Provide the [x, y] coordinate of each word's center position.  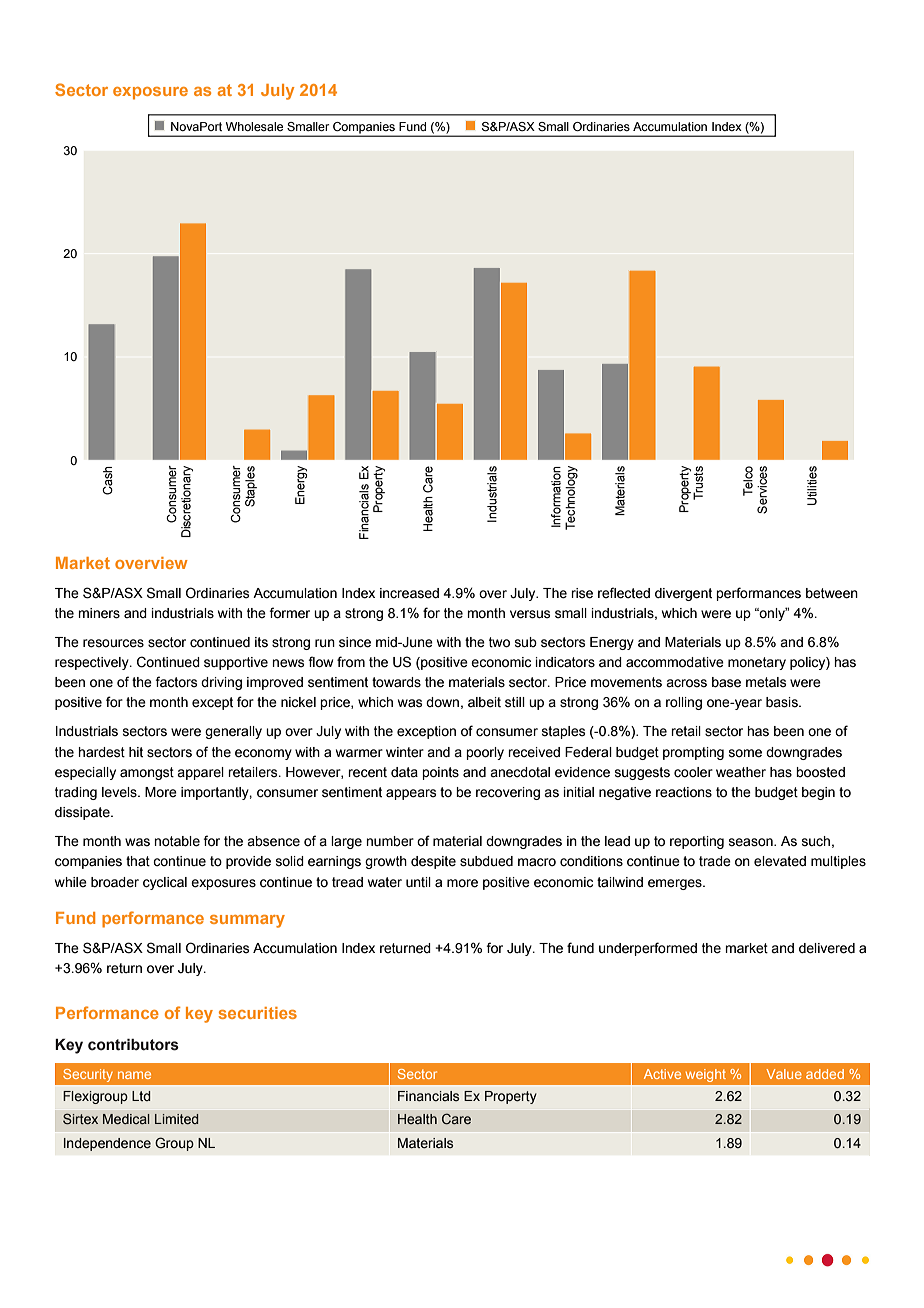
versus [530, 614]
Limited [176, 1119]
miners [99, 613]
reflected [624, 593]
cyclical [165, 883]
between [832, 593]
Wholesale [254, 126]
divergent [683, 594]
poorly [485, 753]
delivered [827, 948]
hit [136, 752]
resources [113, 643]
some [745, 753]
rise [582, 593]
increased [409, 593]
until [418, 882]
